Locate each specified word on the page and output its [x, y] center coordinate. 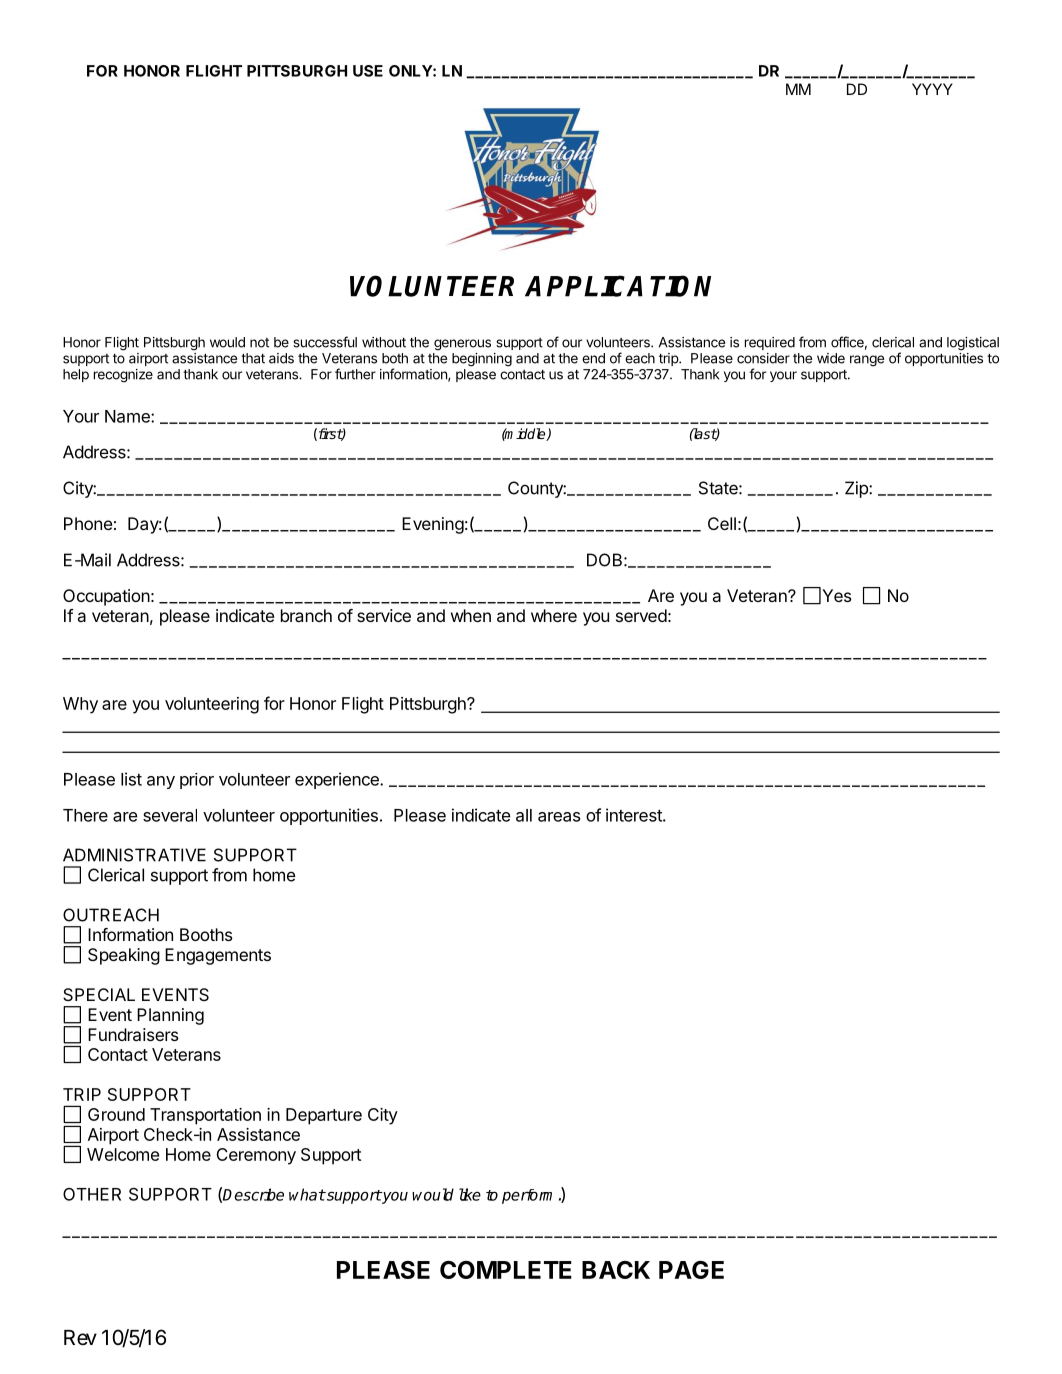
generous [462, 345]
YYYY [932, 89]
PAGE [691, 1270]
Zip [857, 489]
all [524, 815]
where [554, 615]
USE [368, 71]
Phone [88, 523]
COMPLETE [506, 1270]
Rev [80, 1337]
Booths [206, 934]
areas [559, 817]
